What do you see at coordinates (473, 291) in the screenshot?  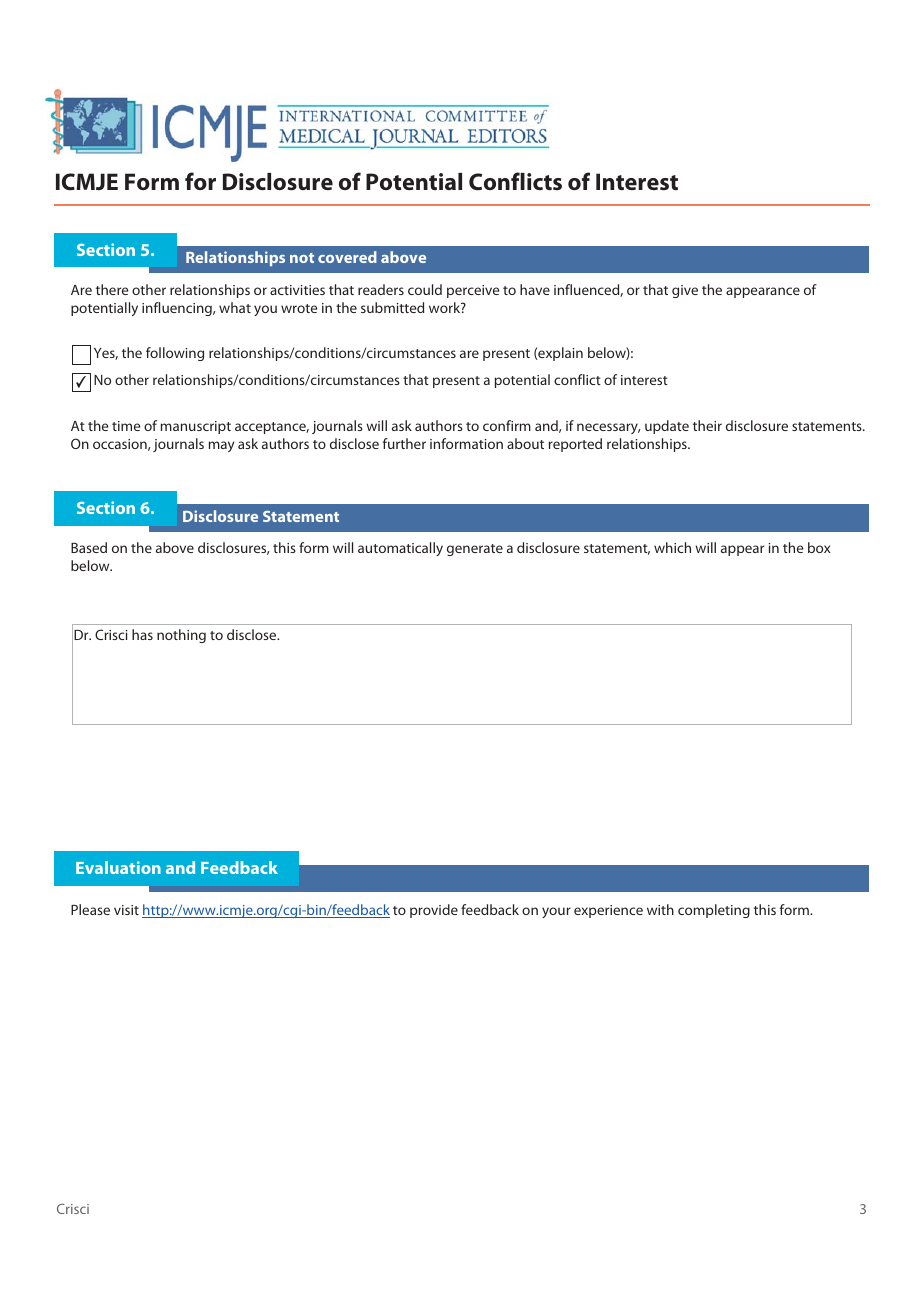 I see `perceive` at bounding box center [473, 291].
